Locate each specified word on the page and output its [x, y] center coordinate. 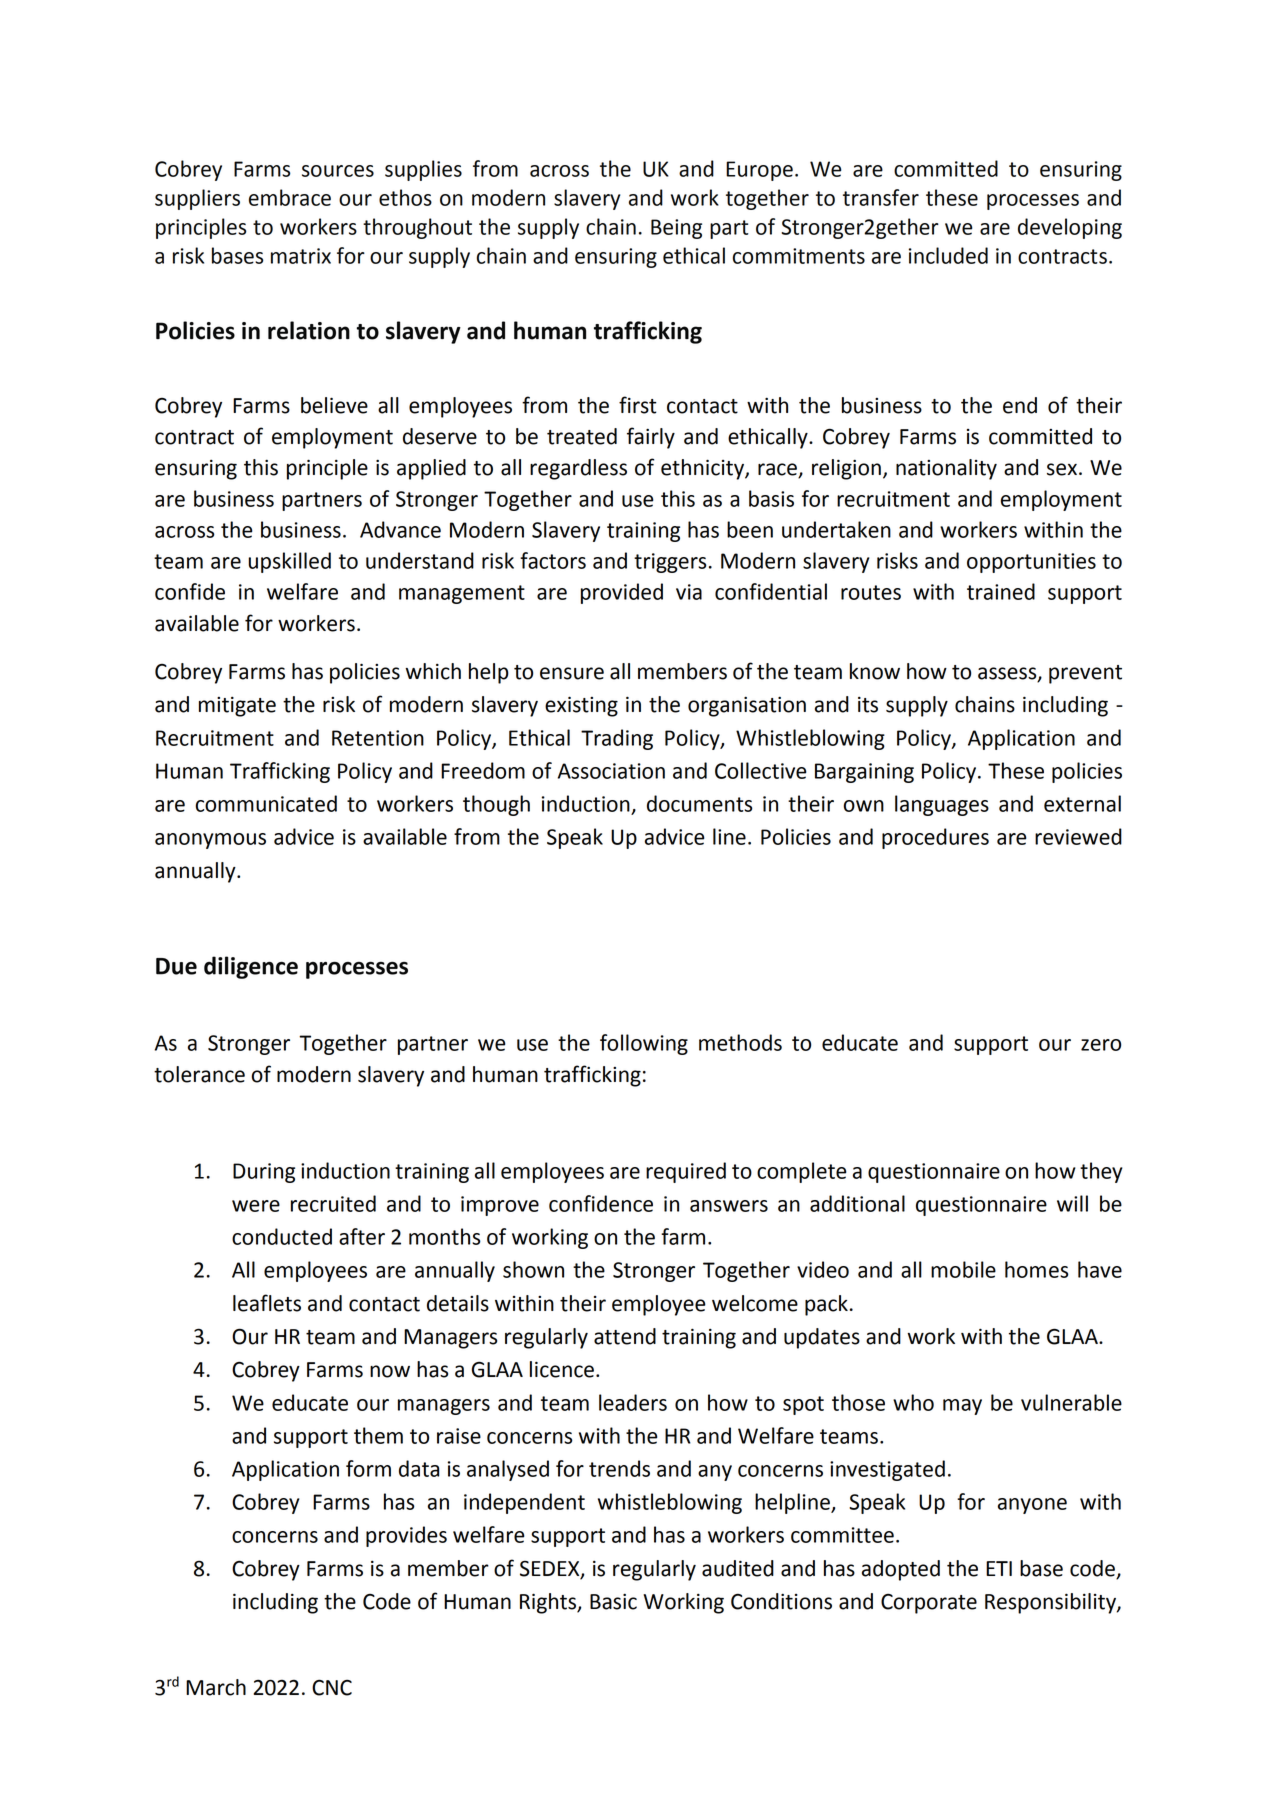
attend [625, 1336]
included [948, 255]
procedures [935, 838]
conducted [282, 1236]
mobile [963, 1269]
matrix [301, 256]
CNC [332, 1687]
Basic [613, 1602]
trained [1001, 591]
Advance [400, 529]
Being [676, 229]
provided [622, 593]
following [644, 1044]
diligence [251, 967]
